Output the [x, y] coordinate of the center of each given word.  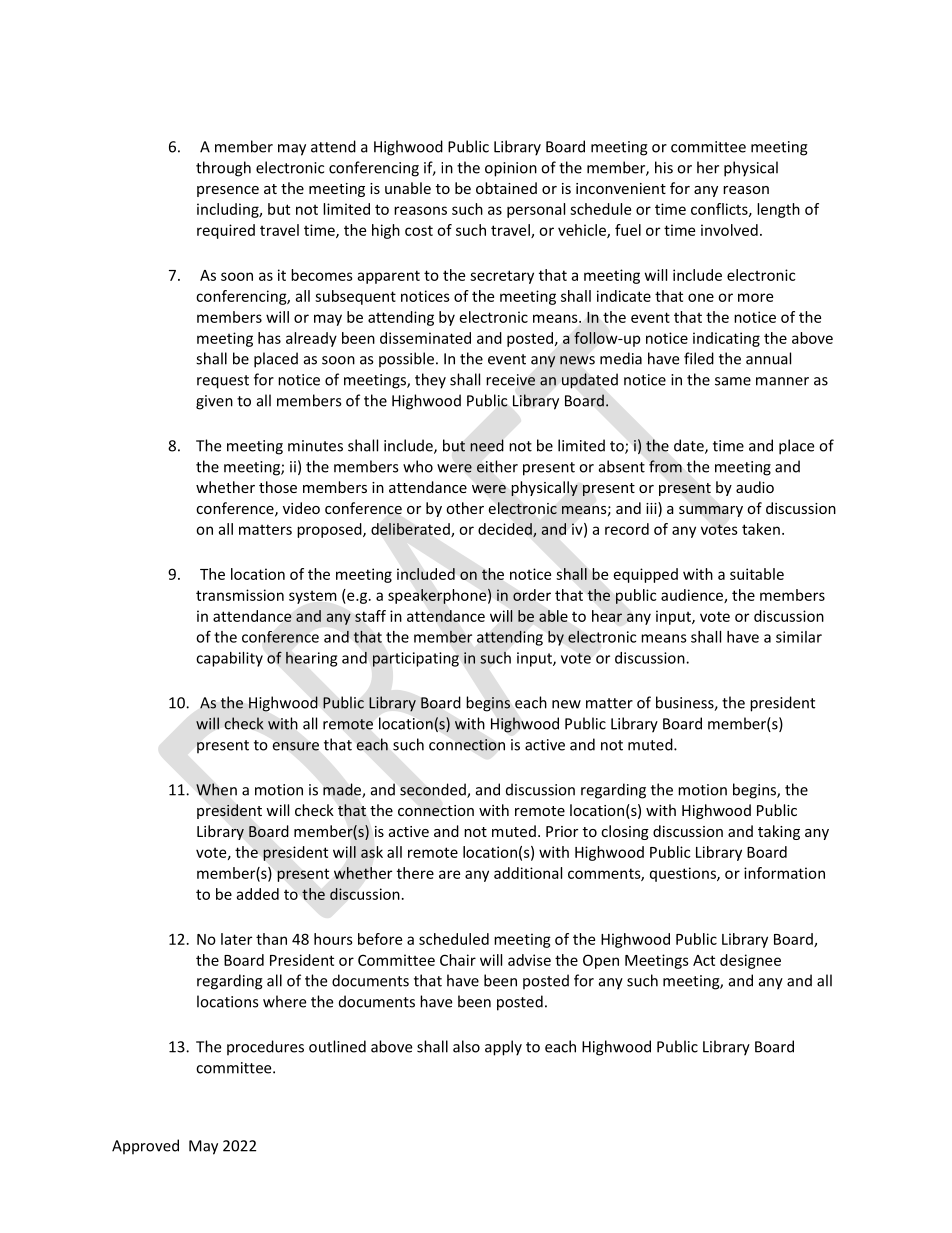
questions [684, 874]
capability [229, 659]
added [257, 894]
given [214, 402]
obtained [506, 188]
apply [503, 1048]
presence [228, 191]
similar [799, 637]
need [486, 445]
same [733, 381]
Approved [145, 1147]
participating [416, 659]
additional [528, 873]
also [466, 1046]
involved [729, 230]
